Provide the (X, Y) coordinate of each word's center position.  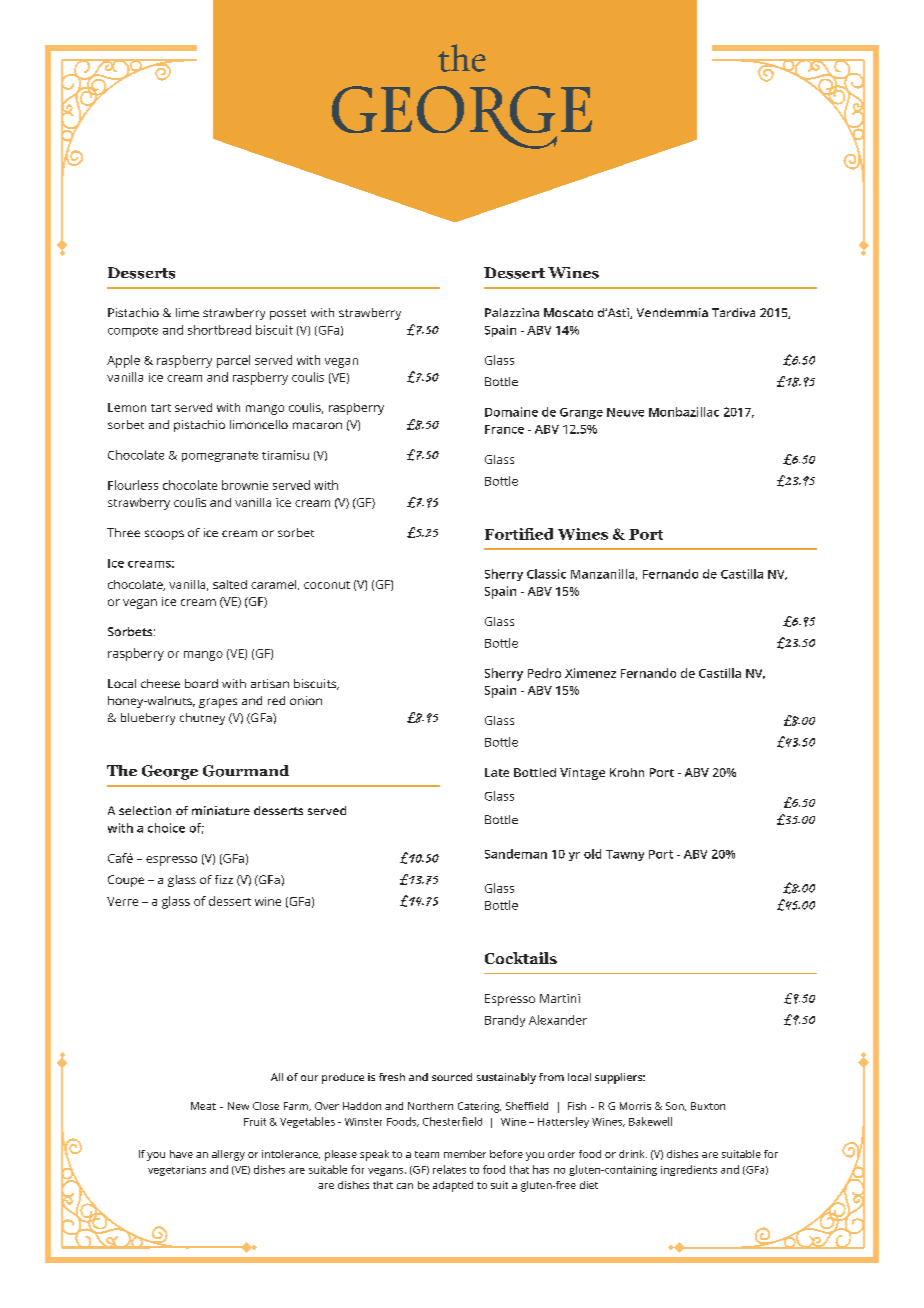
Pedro (544, 673)
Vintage (582, 774)
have (181, 1154)
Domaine (511, 412)
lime (187, 312)
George (170, 772)
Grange (581, 413)
